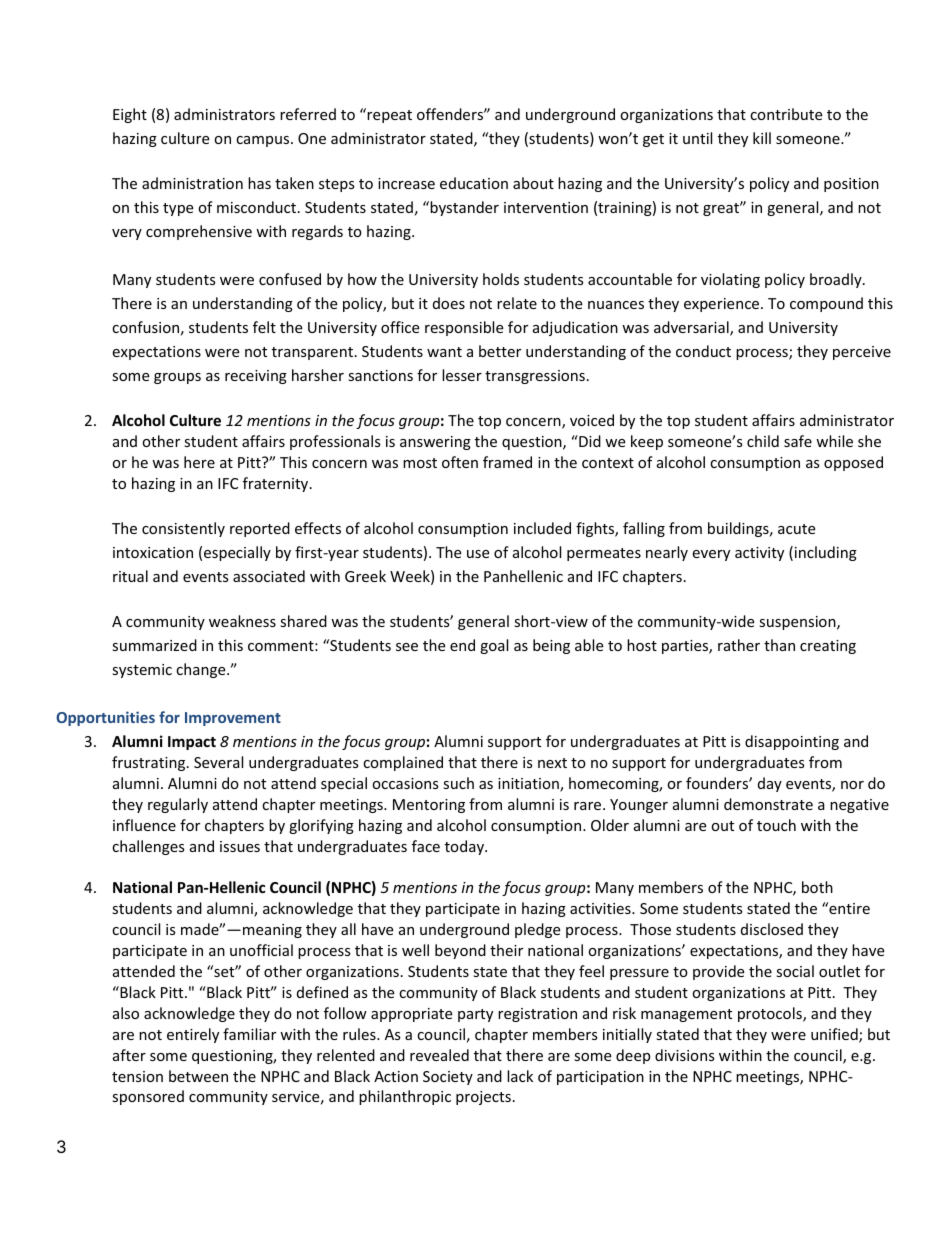 The width and height of the screenshot is (952, 1233). Describe the element at coordinates (835, 1035) in the screenshot. I see `unified` at that location.
